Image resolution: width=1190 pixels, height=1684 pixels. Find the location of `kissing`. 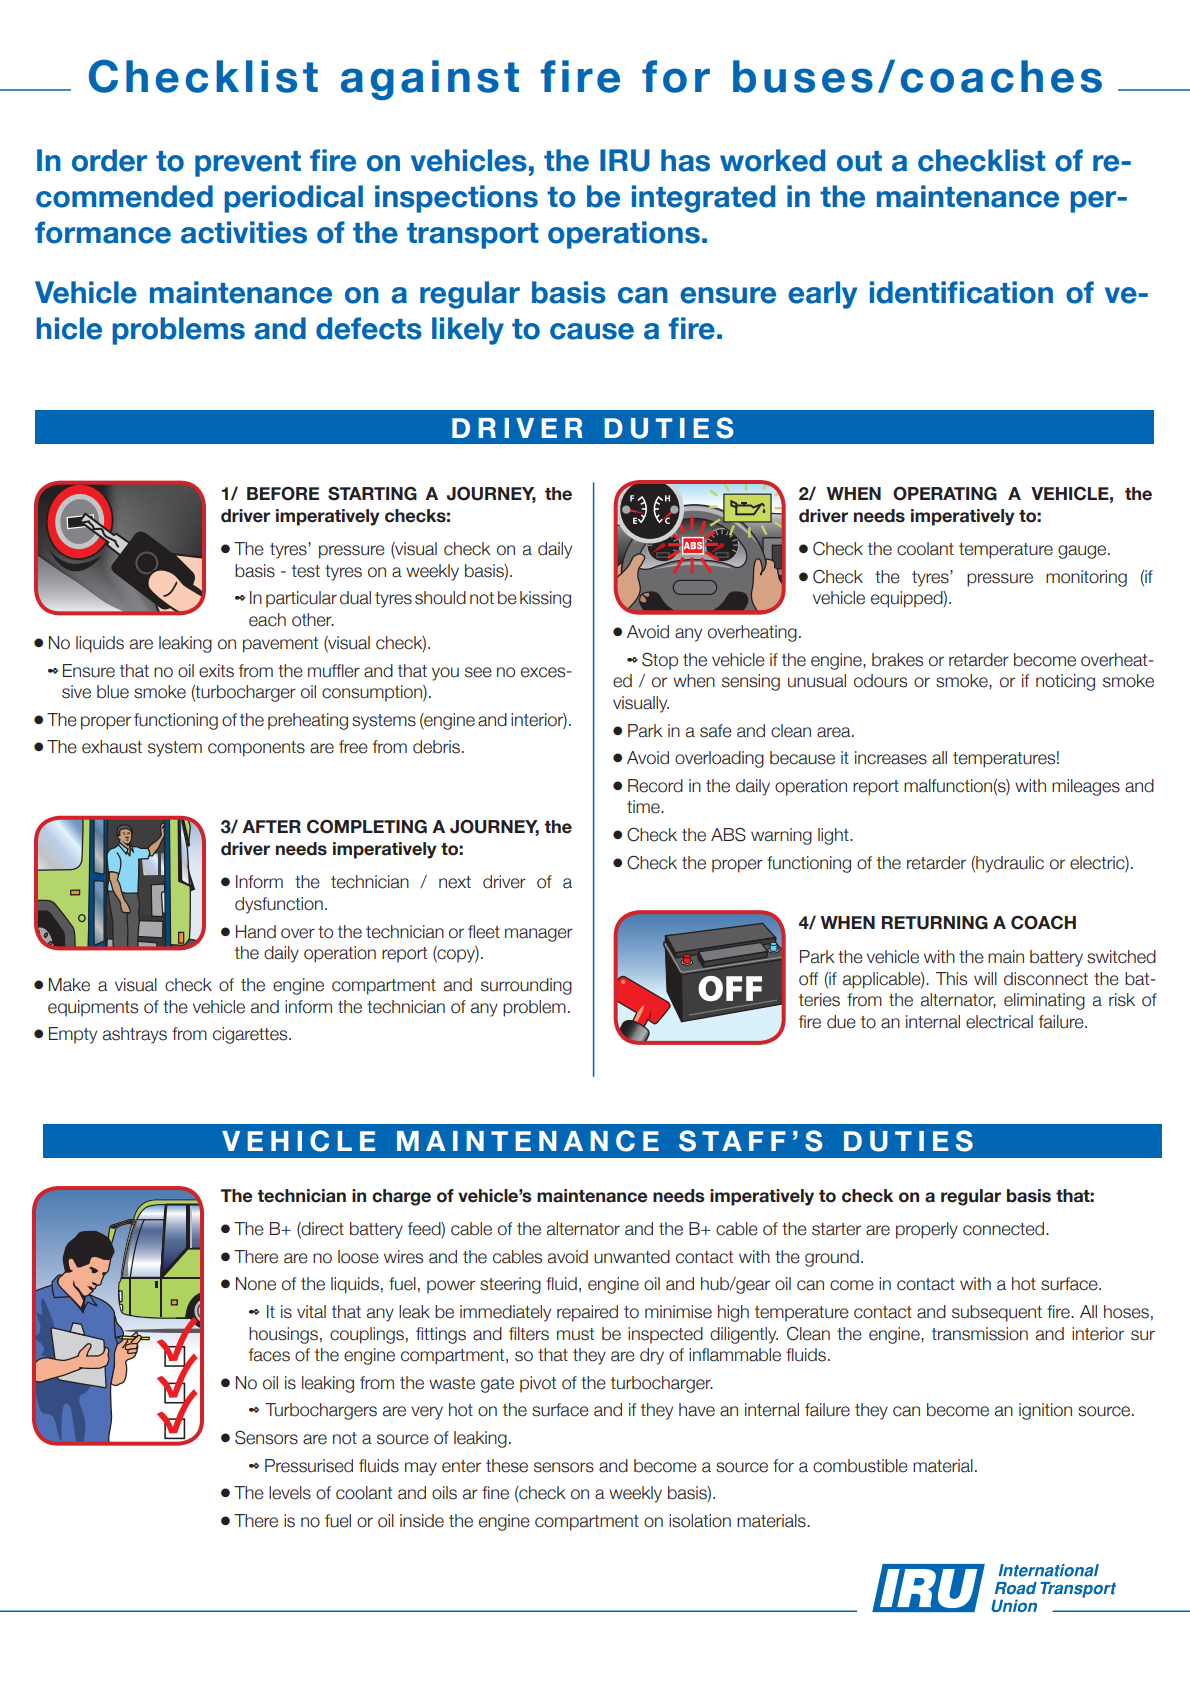

kissing is located at coordinates (545, 599).
